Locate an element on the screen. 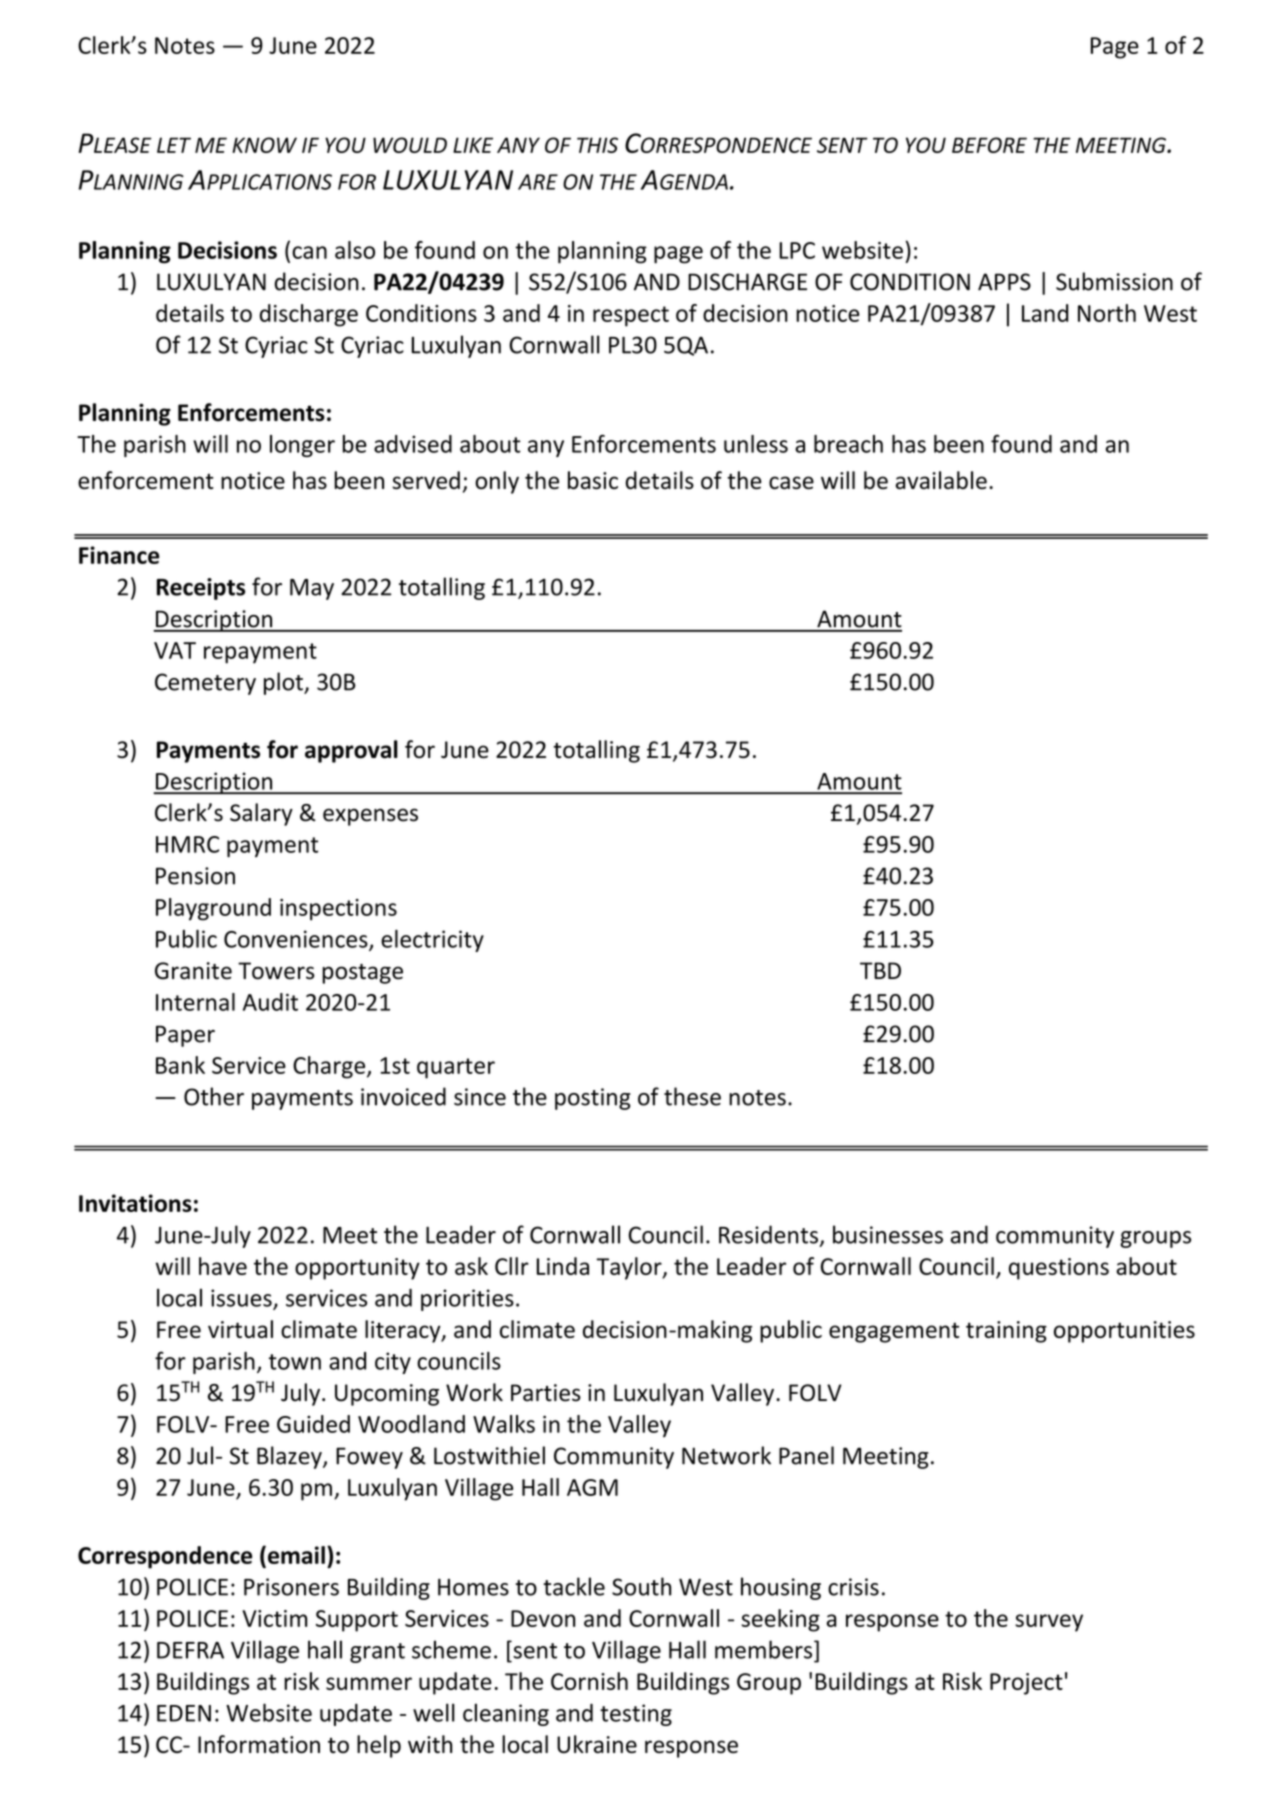 This screenshot has height=1814, width=1282. Other is located at coordinates (214, 1096).
